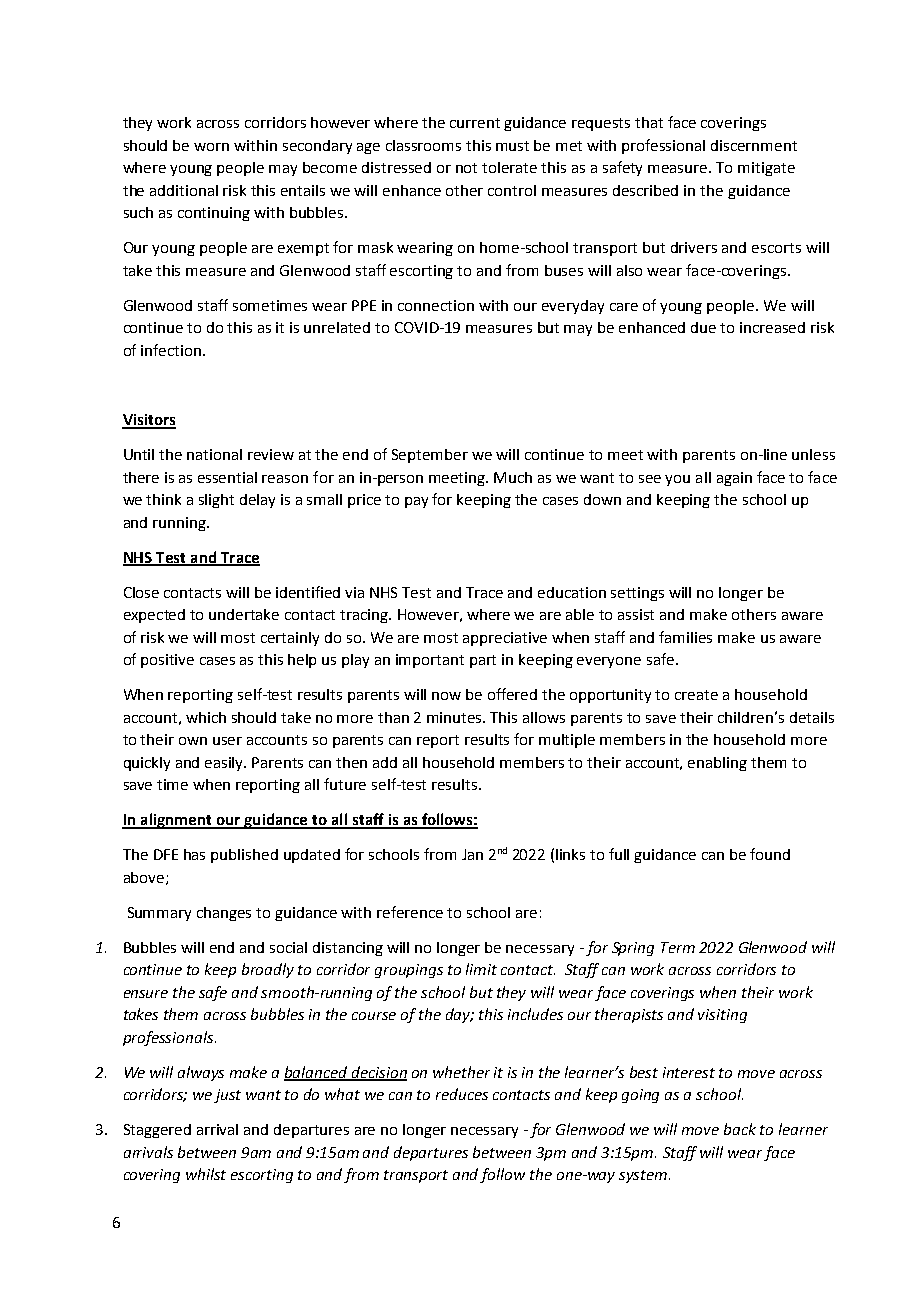  Describe the element at coordinates (167, 661) in the document. I see `positive` at that location.
